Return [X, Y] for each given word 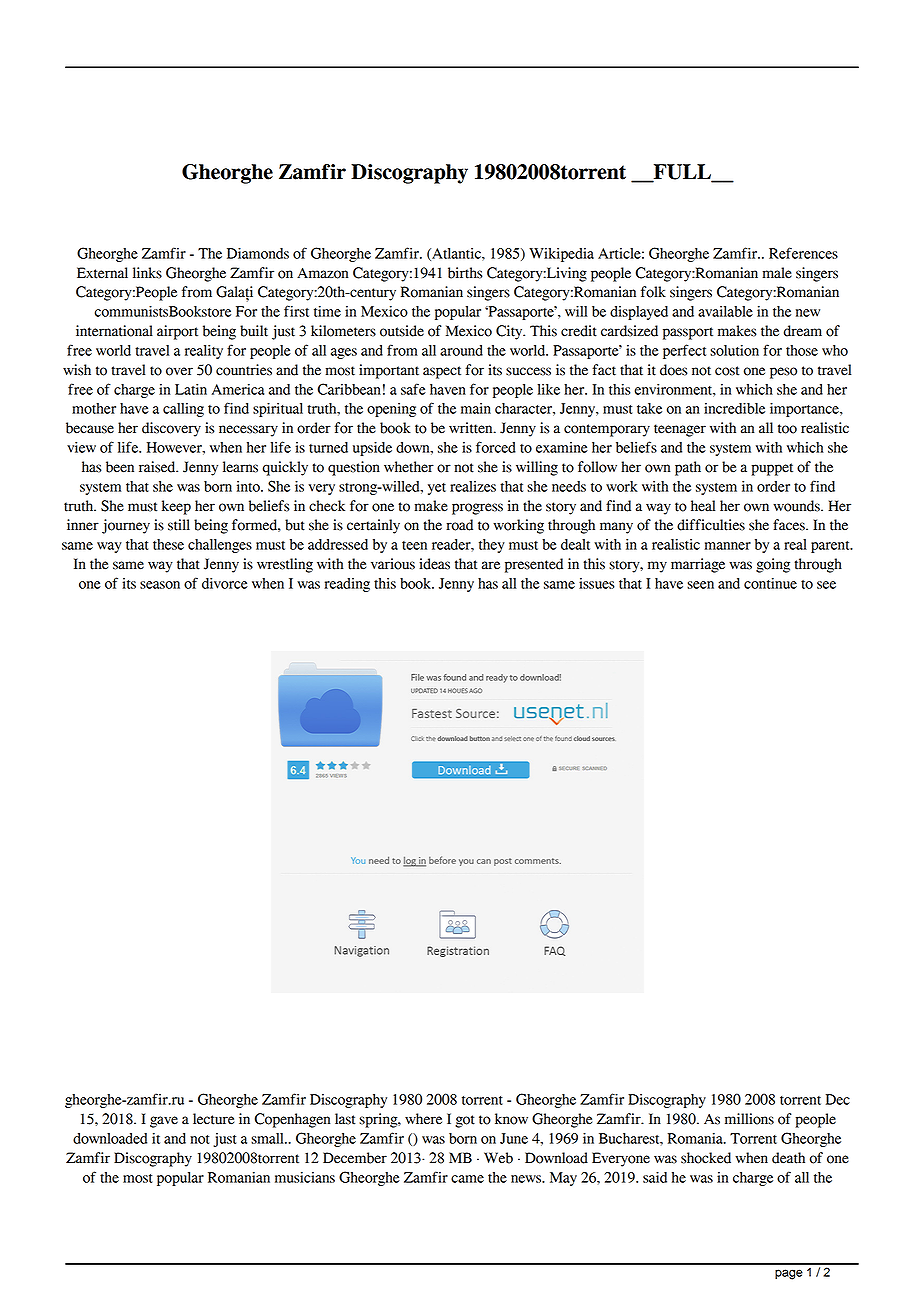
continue [770, 583]
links [147, 273]
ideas [434, 564]
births [465, 273]
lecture [213, 1119]
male [777, 273]
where [423, 1119]
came [467, 1179]
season [160, 585]
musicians [305, 1177]
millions [749, 1119]
